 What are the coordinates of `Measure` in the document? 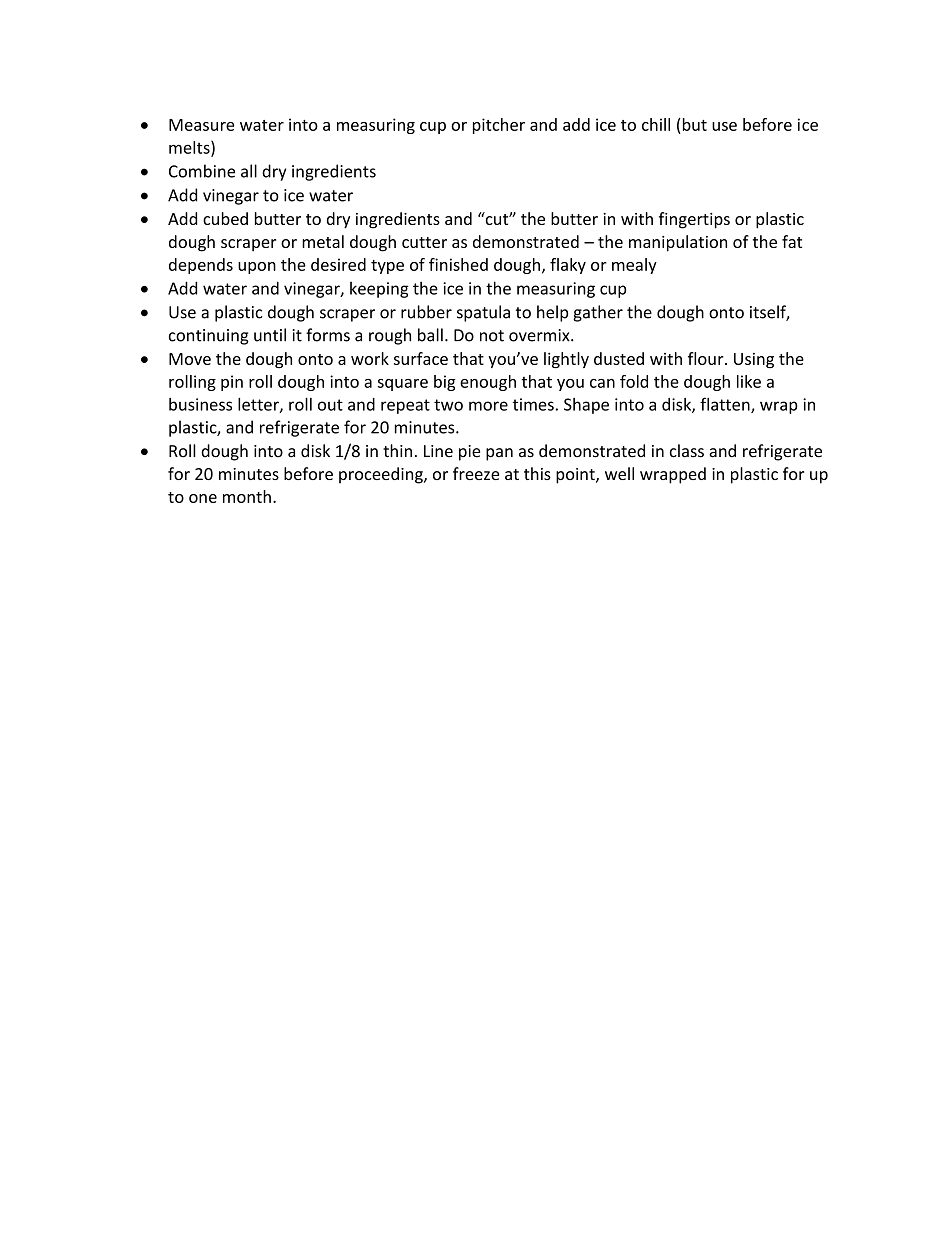 It's located at (201, 125).
